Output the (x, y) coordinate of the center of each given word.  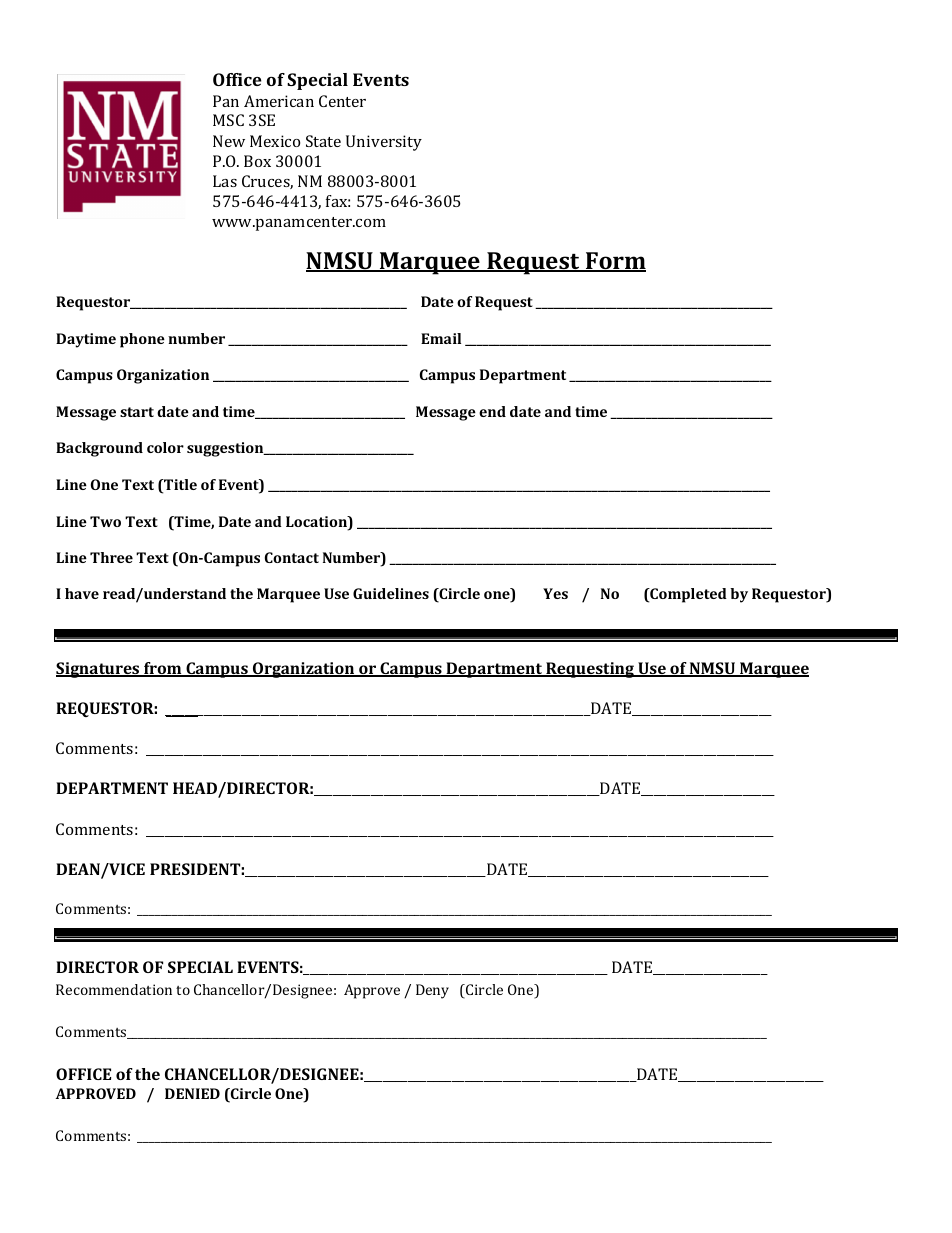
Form (615, 262)
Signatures (99, 670)
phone (142, 340)
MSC (228, 120)
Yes (555, 593)
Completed (687, 595)
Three (111, 557)
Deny (432, 991)
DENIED (192, 1093)
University (384, 143)
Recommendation (114, 989)
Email (441, 338)
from (163, 669)
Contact (292, 557)
